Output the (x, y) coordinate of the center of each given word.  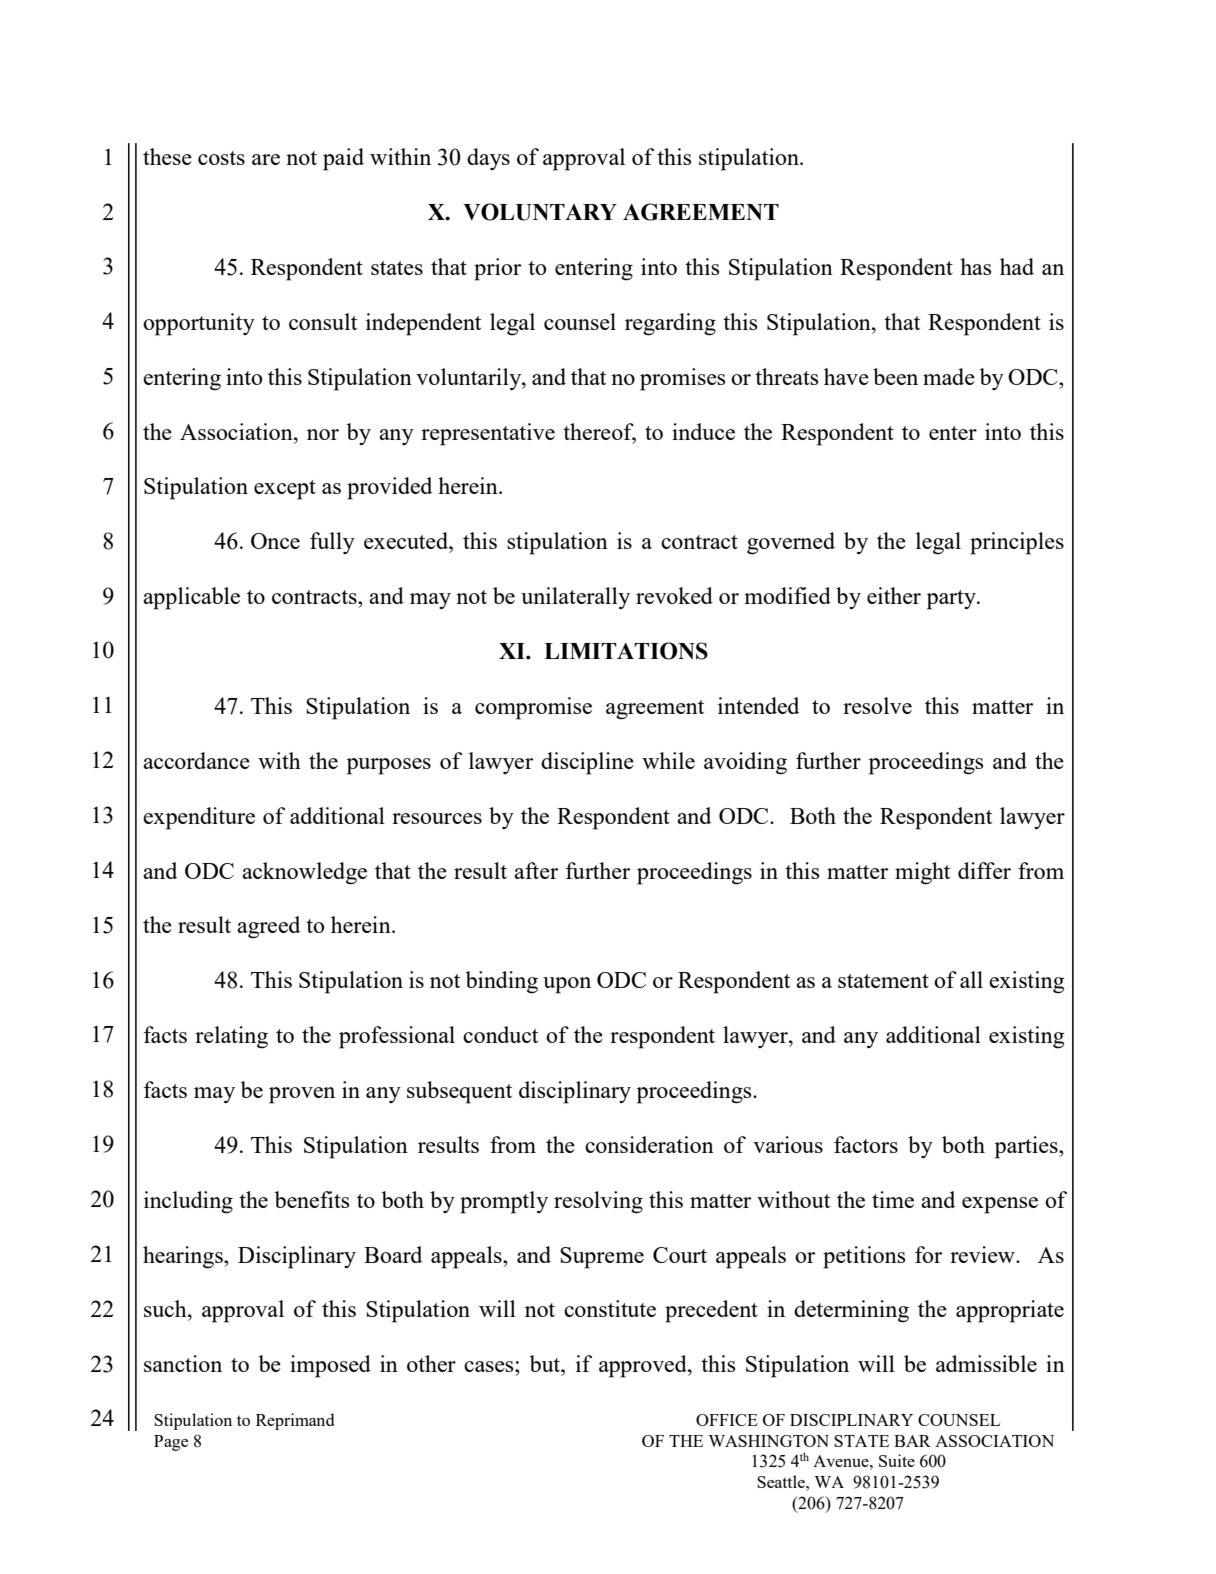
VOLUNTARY (540, 212)
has (975, 266)
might (922, 873)
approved (644, 1366)
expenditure (199, 818)
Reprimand (295, 1421)
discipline (587, 763)
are (266, 159)
